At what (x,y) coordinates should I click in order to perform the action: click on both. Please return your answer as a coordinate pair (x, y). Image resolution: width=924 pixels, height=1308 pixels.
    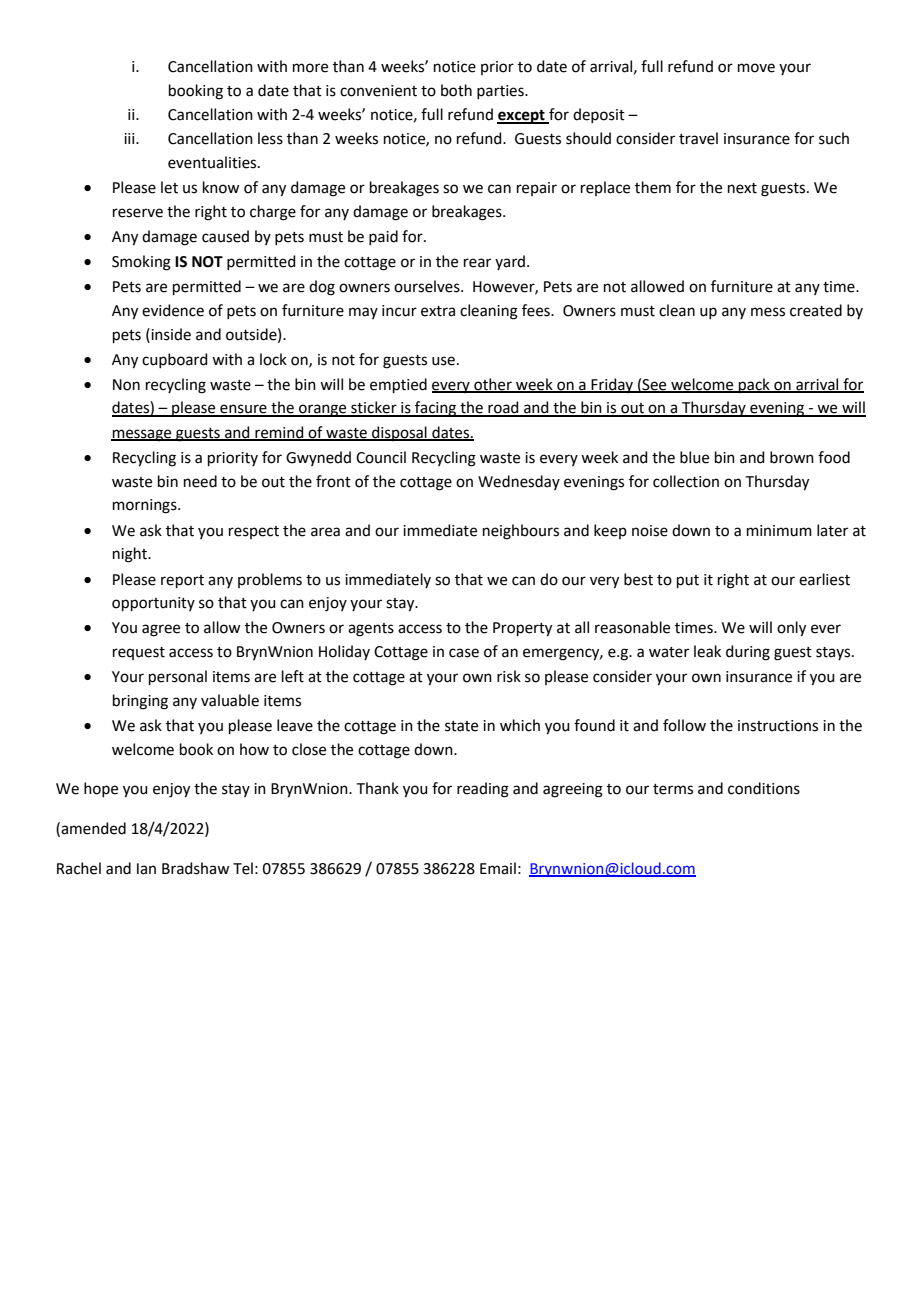
    Looking at the image, I should click on (456, 90).
